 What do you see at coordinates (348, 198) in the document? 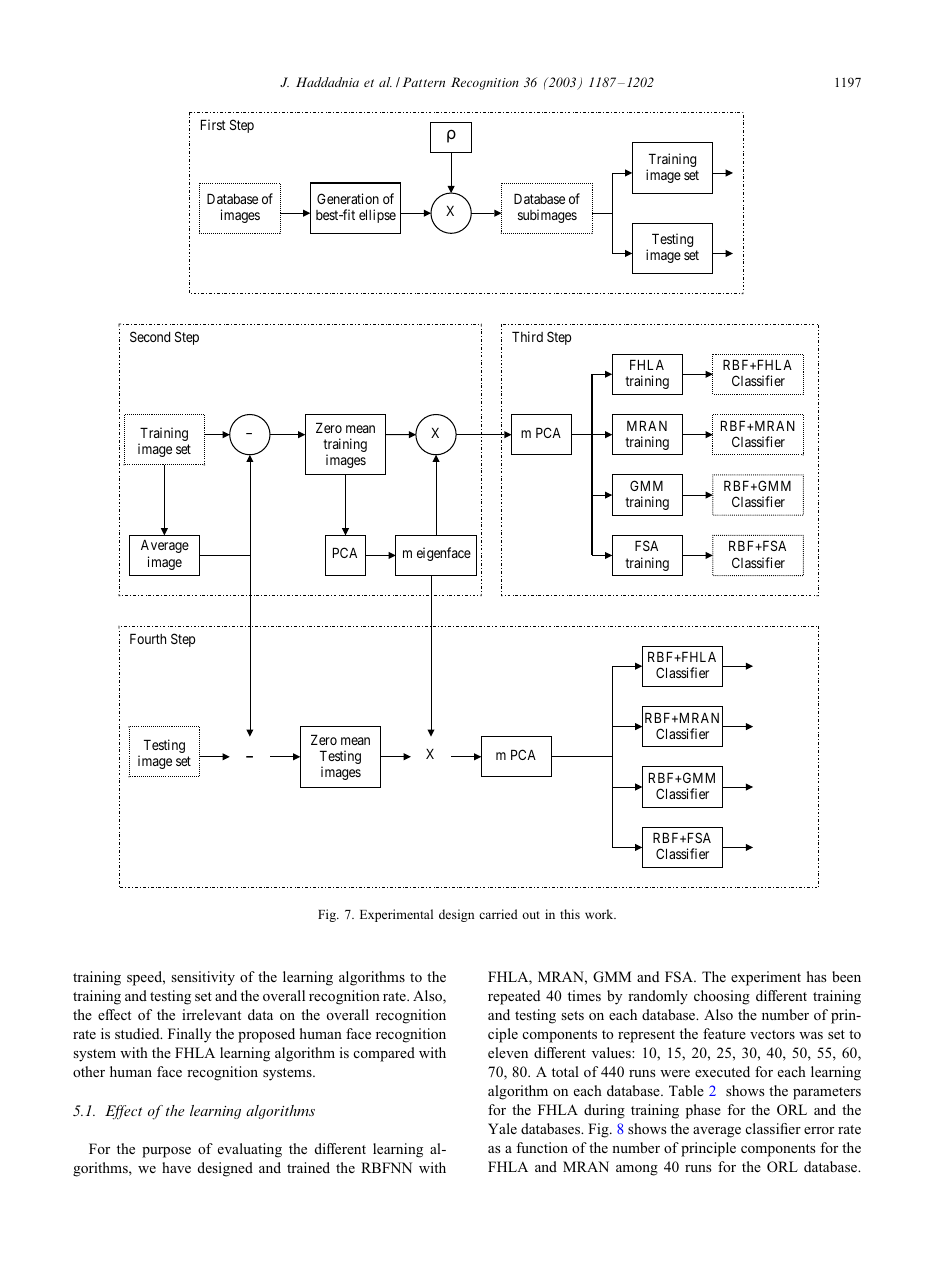
I see `Generation` at bounding box center [348, 198].
